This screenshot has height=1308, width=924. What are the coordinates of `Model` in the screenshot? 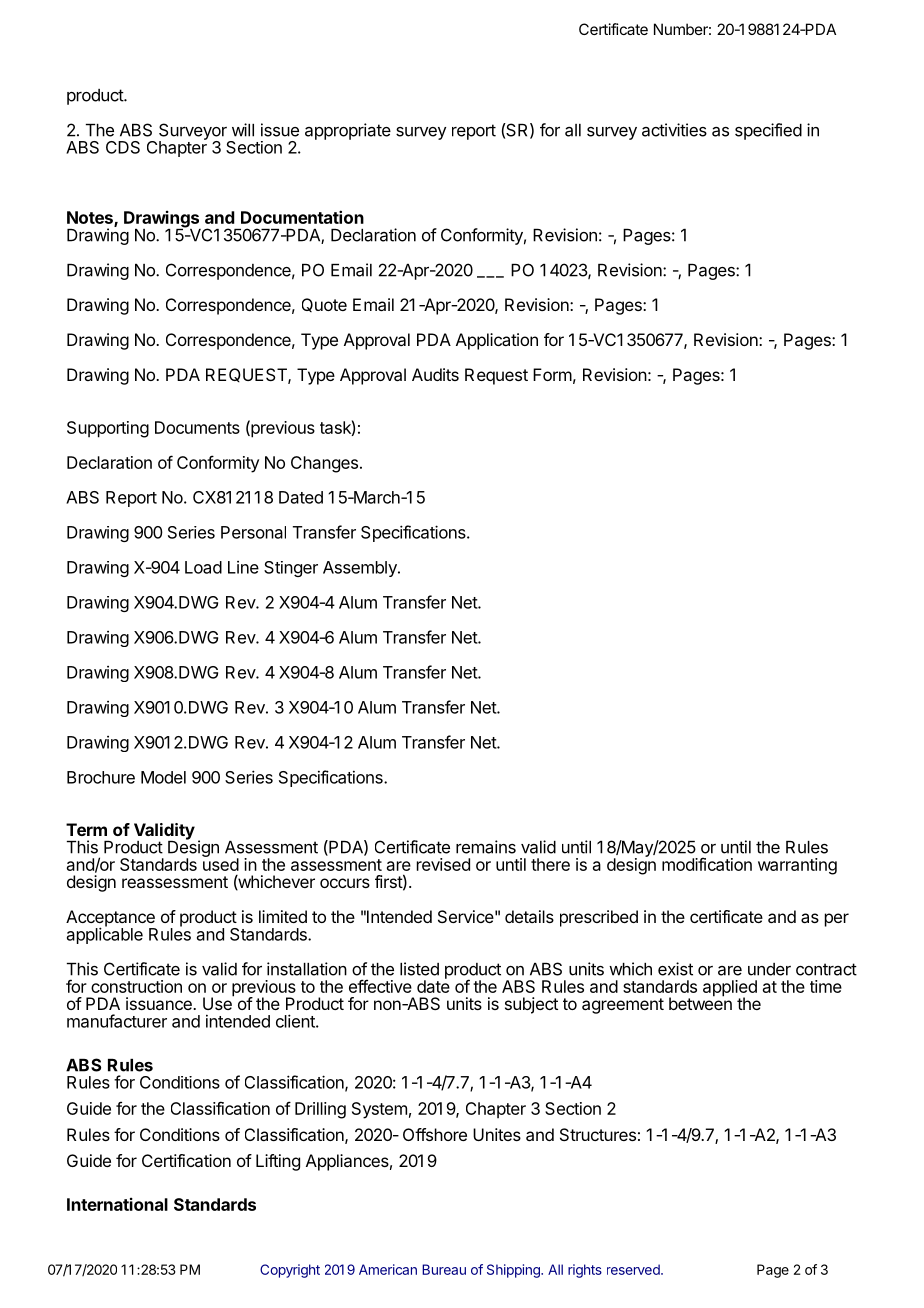 It's located at (163, 777).
